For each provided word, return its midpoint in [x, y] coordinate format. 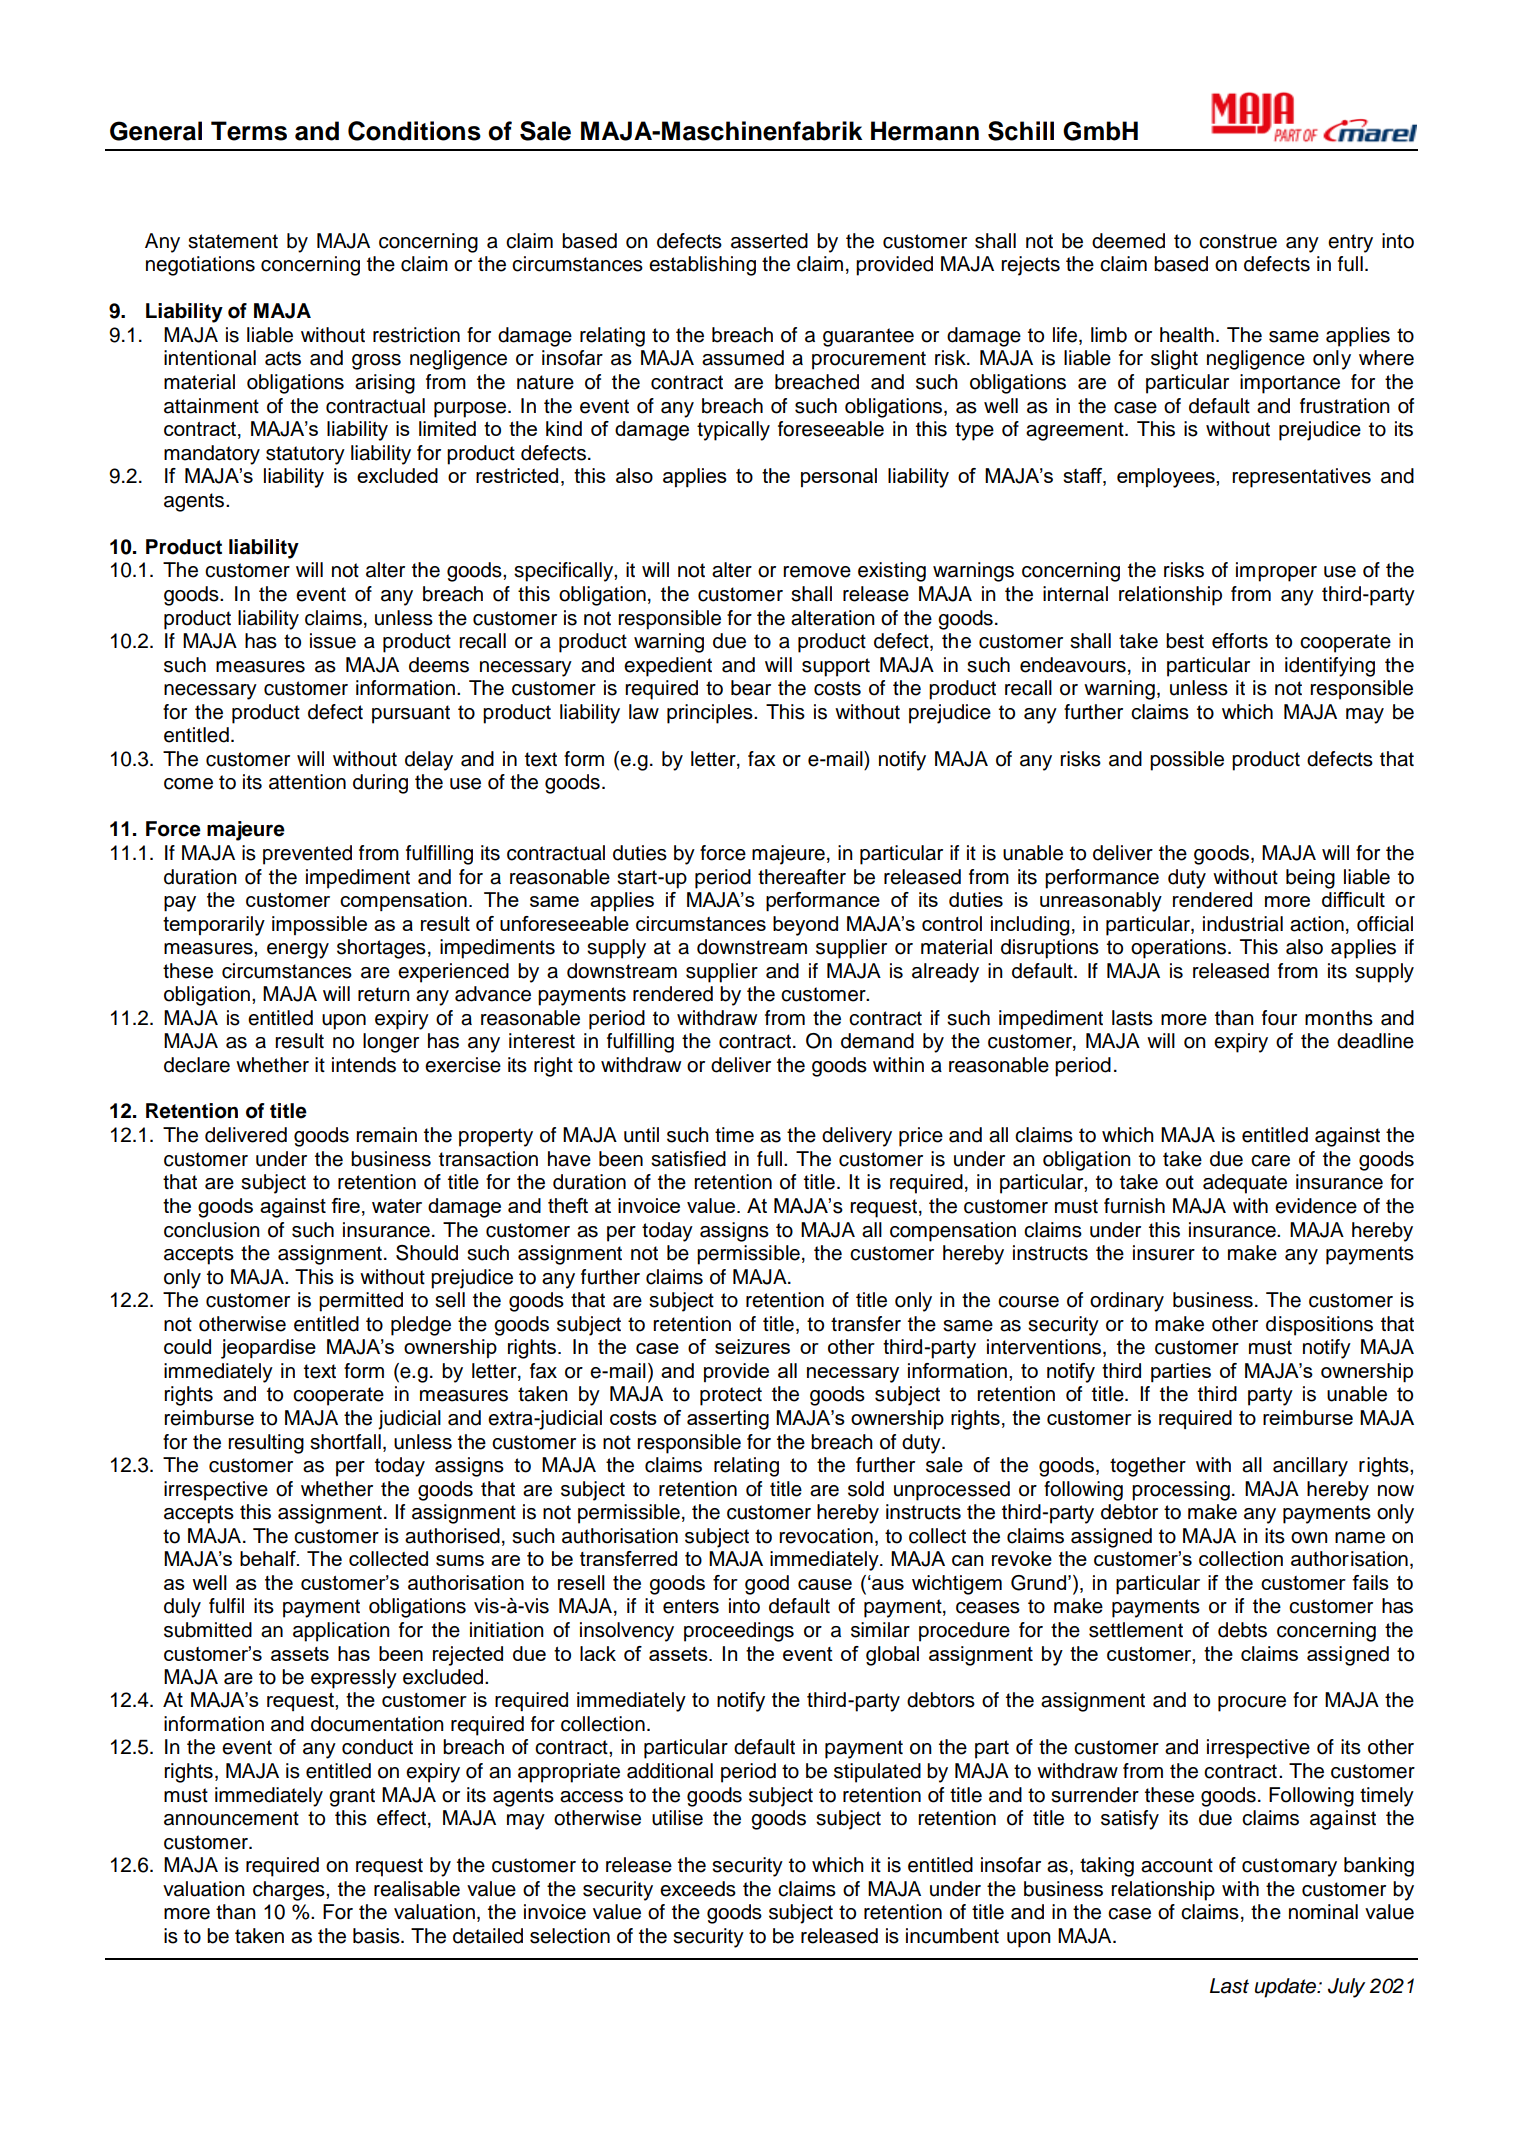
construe [1238, 241]
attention [307, 782]
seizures [752, 1346]
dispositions [1319, 1326]
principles [711, 714]
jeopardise [268, 1349]
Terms [249, 131]
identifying [1330, 667]
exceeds [698, 1889]
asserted [769, 241]
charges [290, 1891]
